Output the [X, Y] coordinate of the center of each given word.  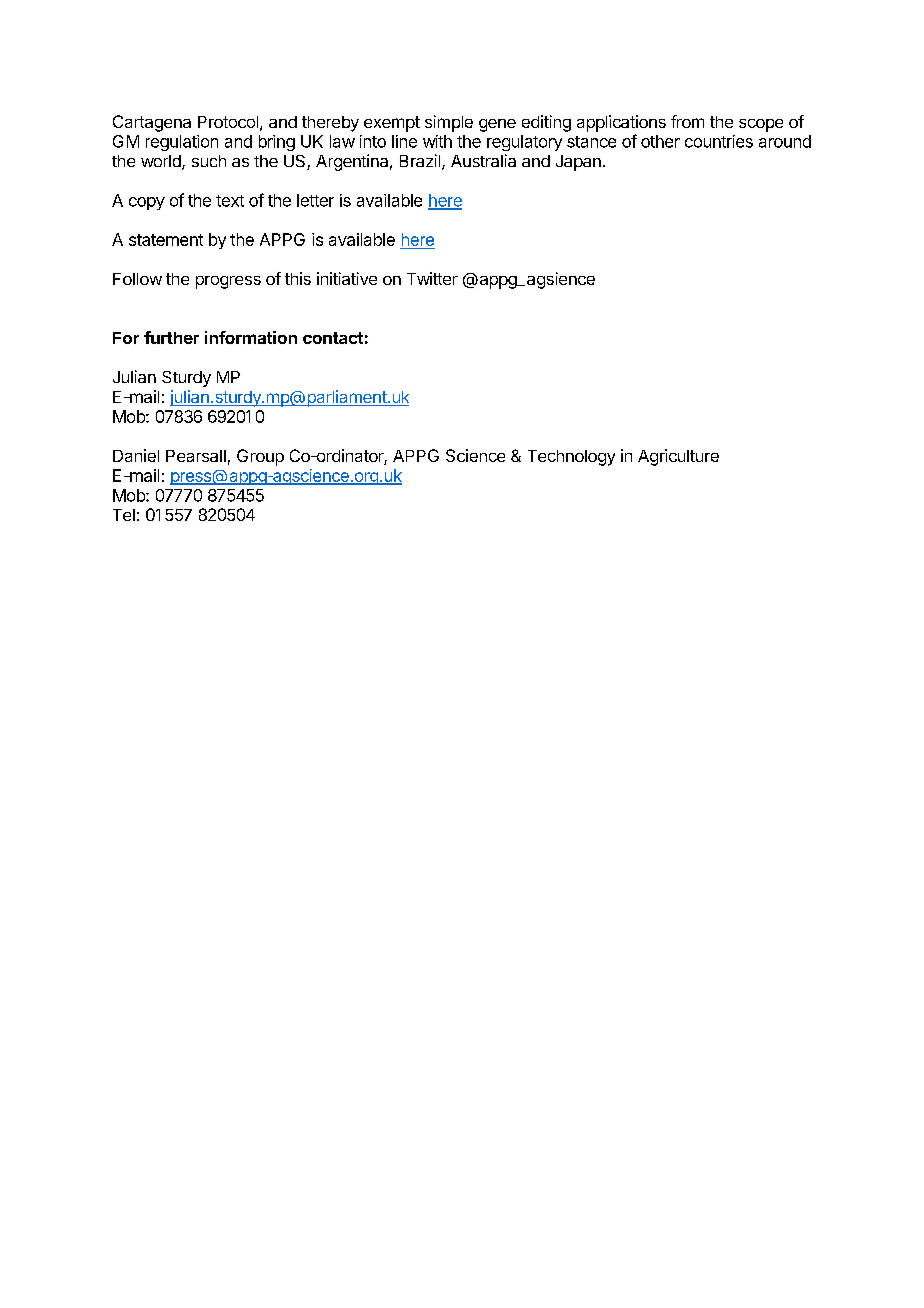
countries [719, 141]
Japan [578, 163]
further [171, 337]
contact [333, 338]
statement [166, 240]
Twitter [432, 278]
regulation [182, 143]
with [437, 141]
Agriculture [678, 457]
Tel [124, 515]
